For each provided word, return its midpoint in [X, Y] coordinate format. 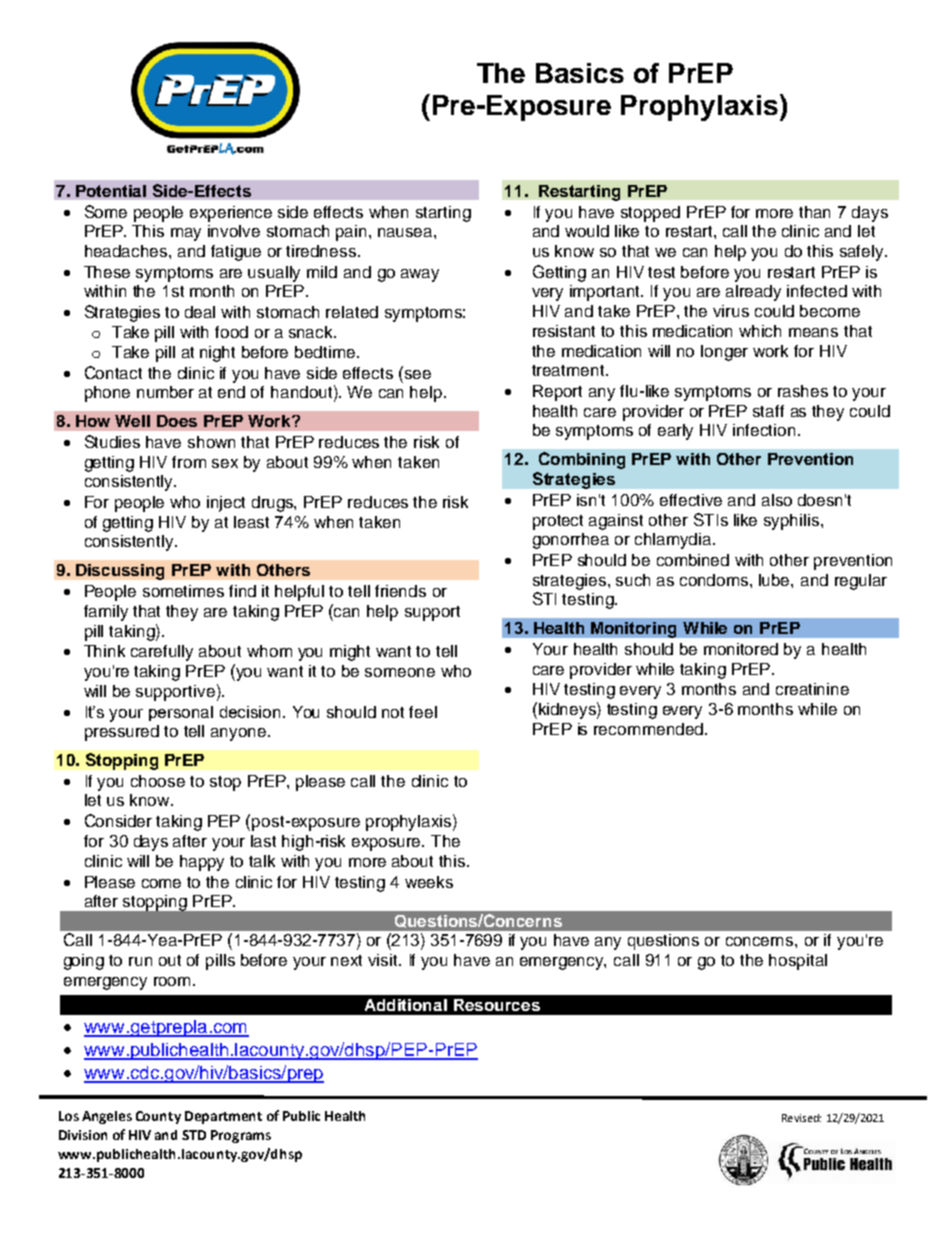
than [814, 212]
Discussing [120, 572]
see [416, 373]
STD [194, 1135]
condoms [715, 580]
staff [768, 411]
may [186, 234]
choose [158, 781]
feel [423, 712]
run [140, 961]
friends [400, 591]
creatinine [812, 689]
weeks [429, 882]
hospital [798, 962]
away [420, 275]
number [165, 392]
